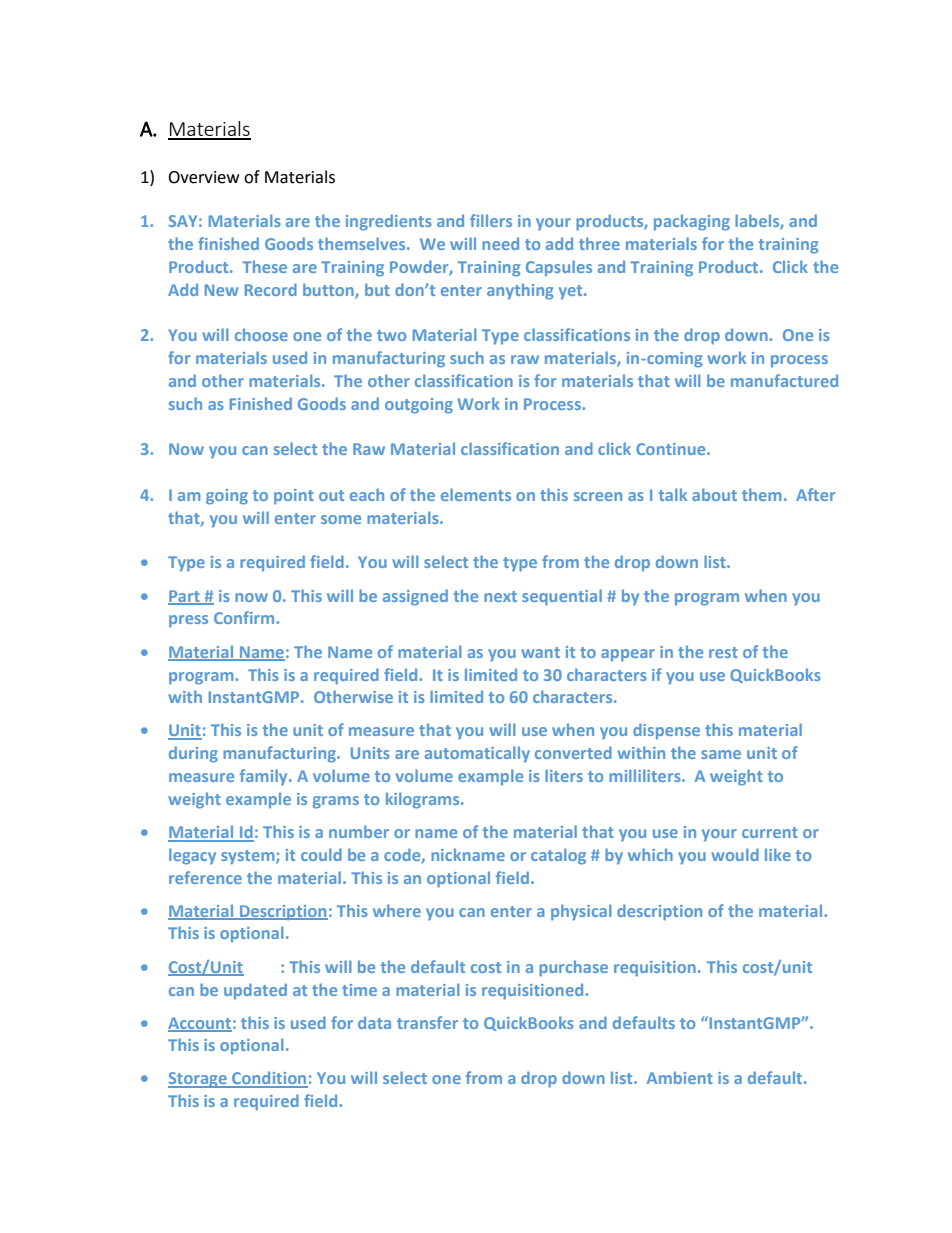 The height and width of the image is (1233, 952). I want to click on anything, so click(520, 291).
